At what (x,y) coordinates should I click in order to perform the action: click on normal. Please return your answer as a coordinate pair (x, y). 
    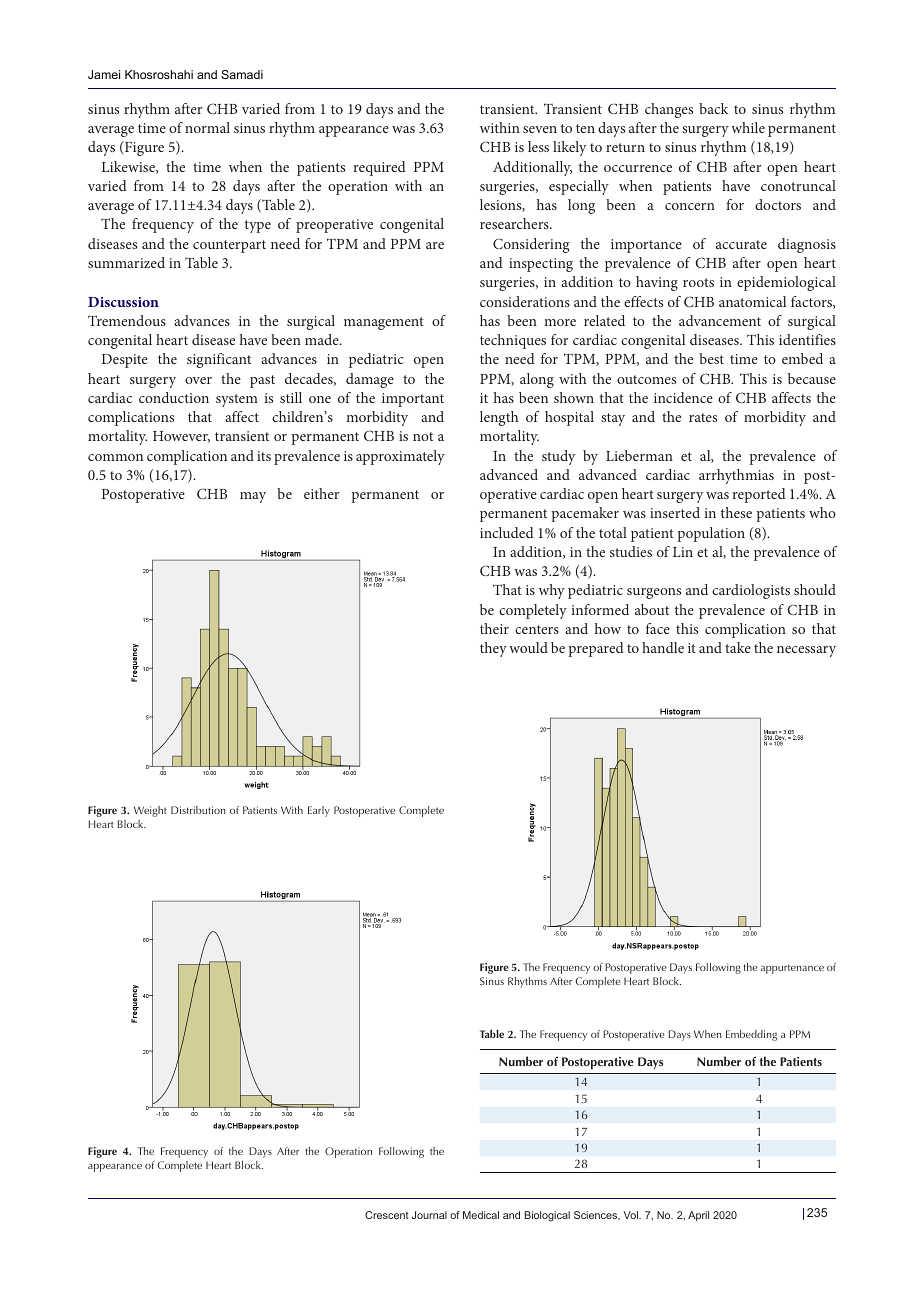
    Looking at the image, I should click on (207, 127).
